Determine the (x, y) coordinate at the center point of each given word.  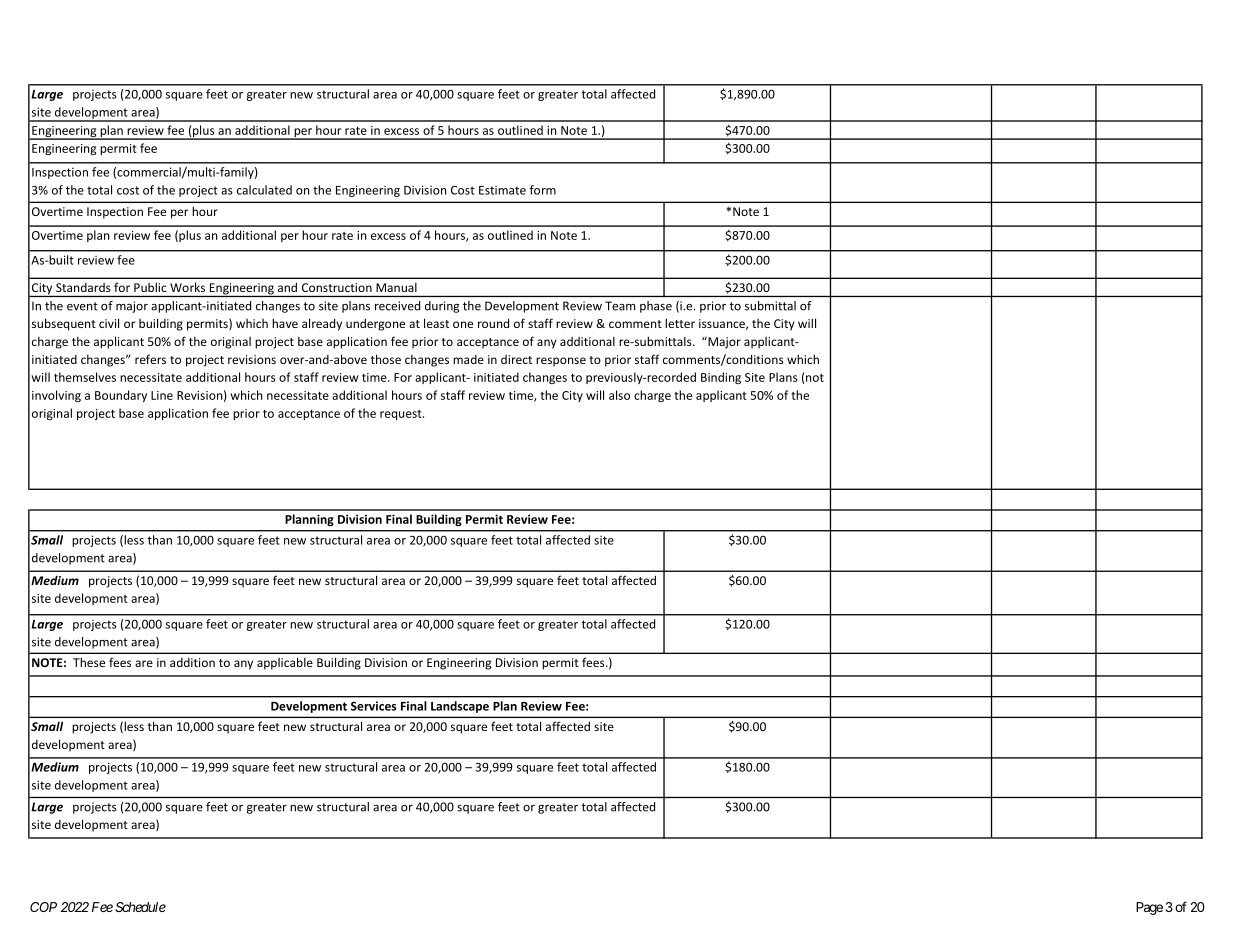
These (89, 662)
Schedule (140, 907)
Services (374, 706)
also (619, 395)
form (543, 190)
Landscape (460, 707)
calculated (264, 190)
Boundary (121, 396)
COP (43, 907)
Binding (721, 378)
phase (656, 307)
